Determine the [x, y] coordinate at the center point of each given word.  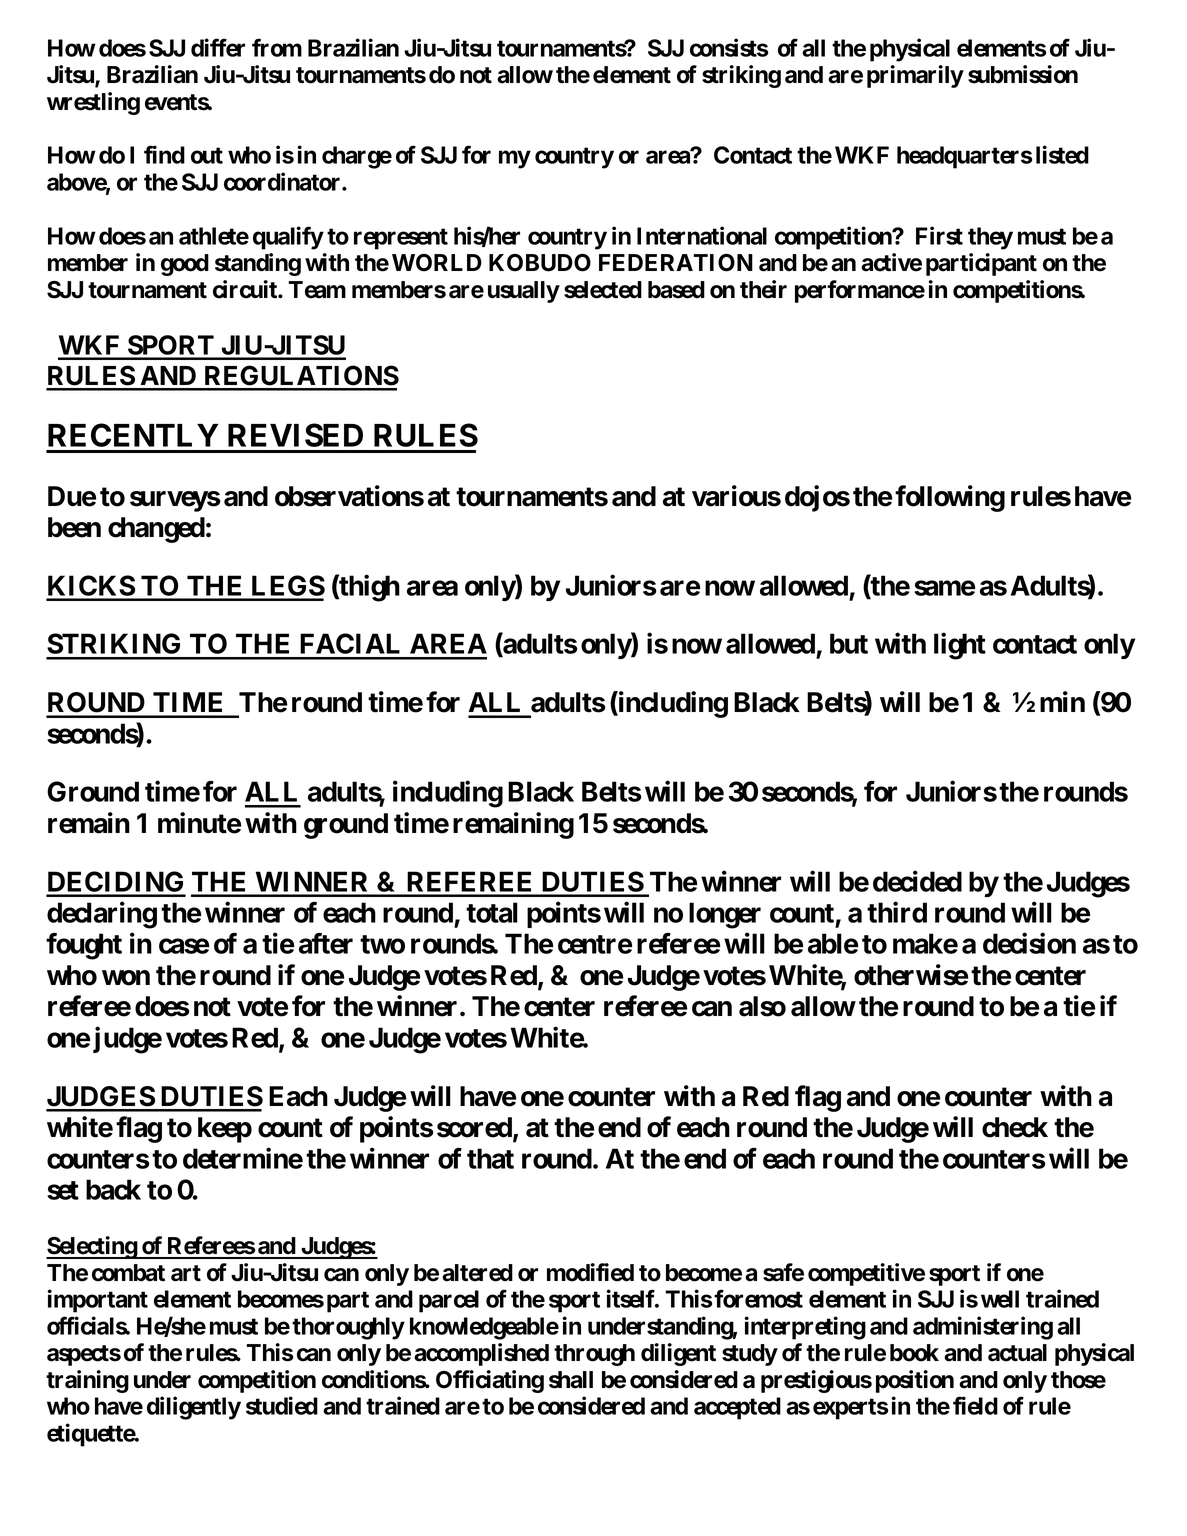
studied [282, 1405]
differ [218, 47]
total [492, 912]
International [702, 235]
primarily [915, 76]
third [897, 912]
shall [571, 1380]
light [960, 646]
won [126, 978]
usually [524, 292]
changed [156, 530]
